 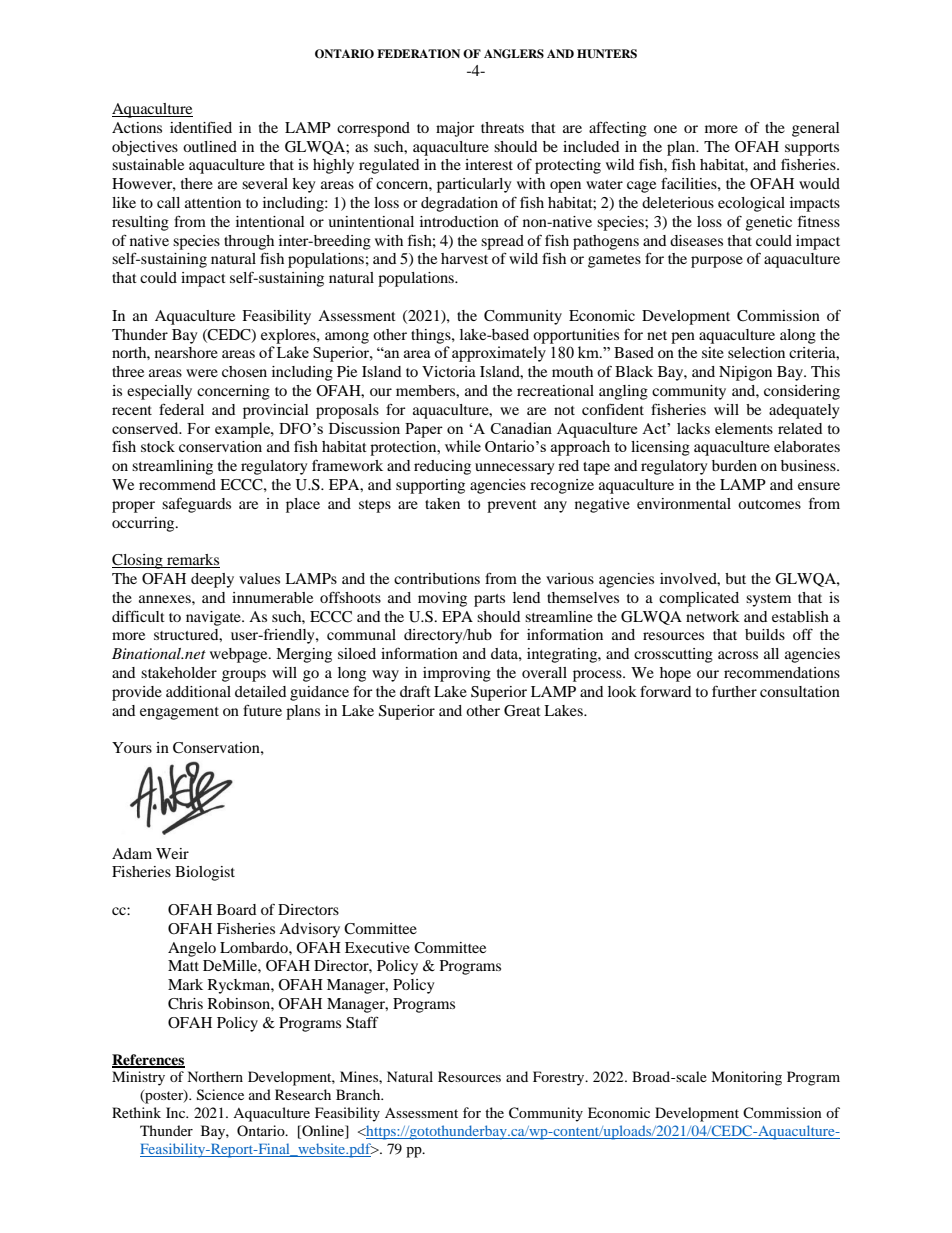 What do you see at coordinates (560, 1078) in the page?
I see `Forestry` at bounding box center [560, 1078].
